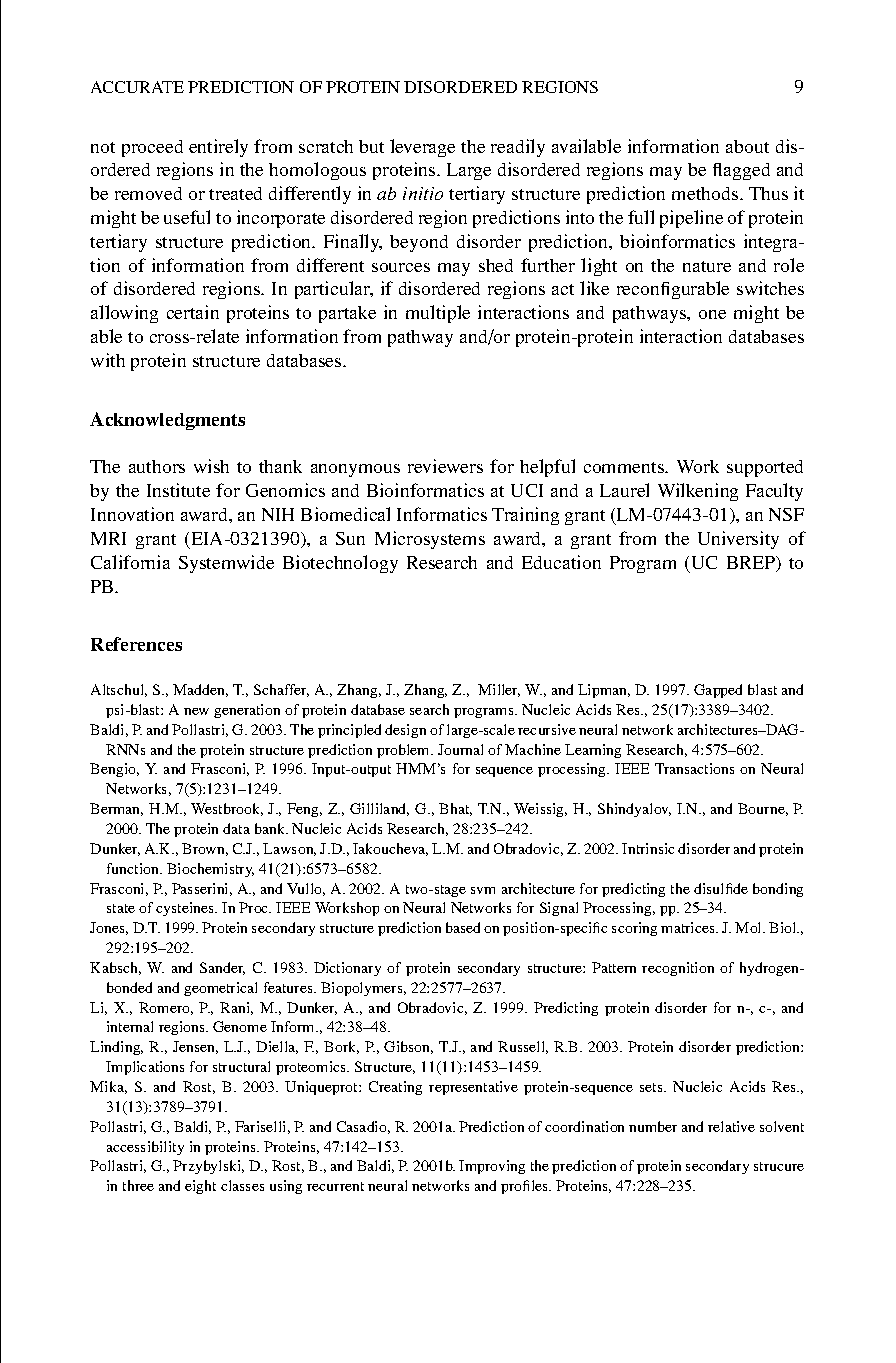  I want to click on based, so click(463, 927).
